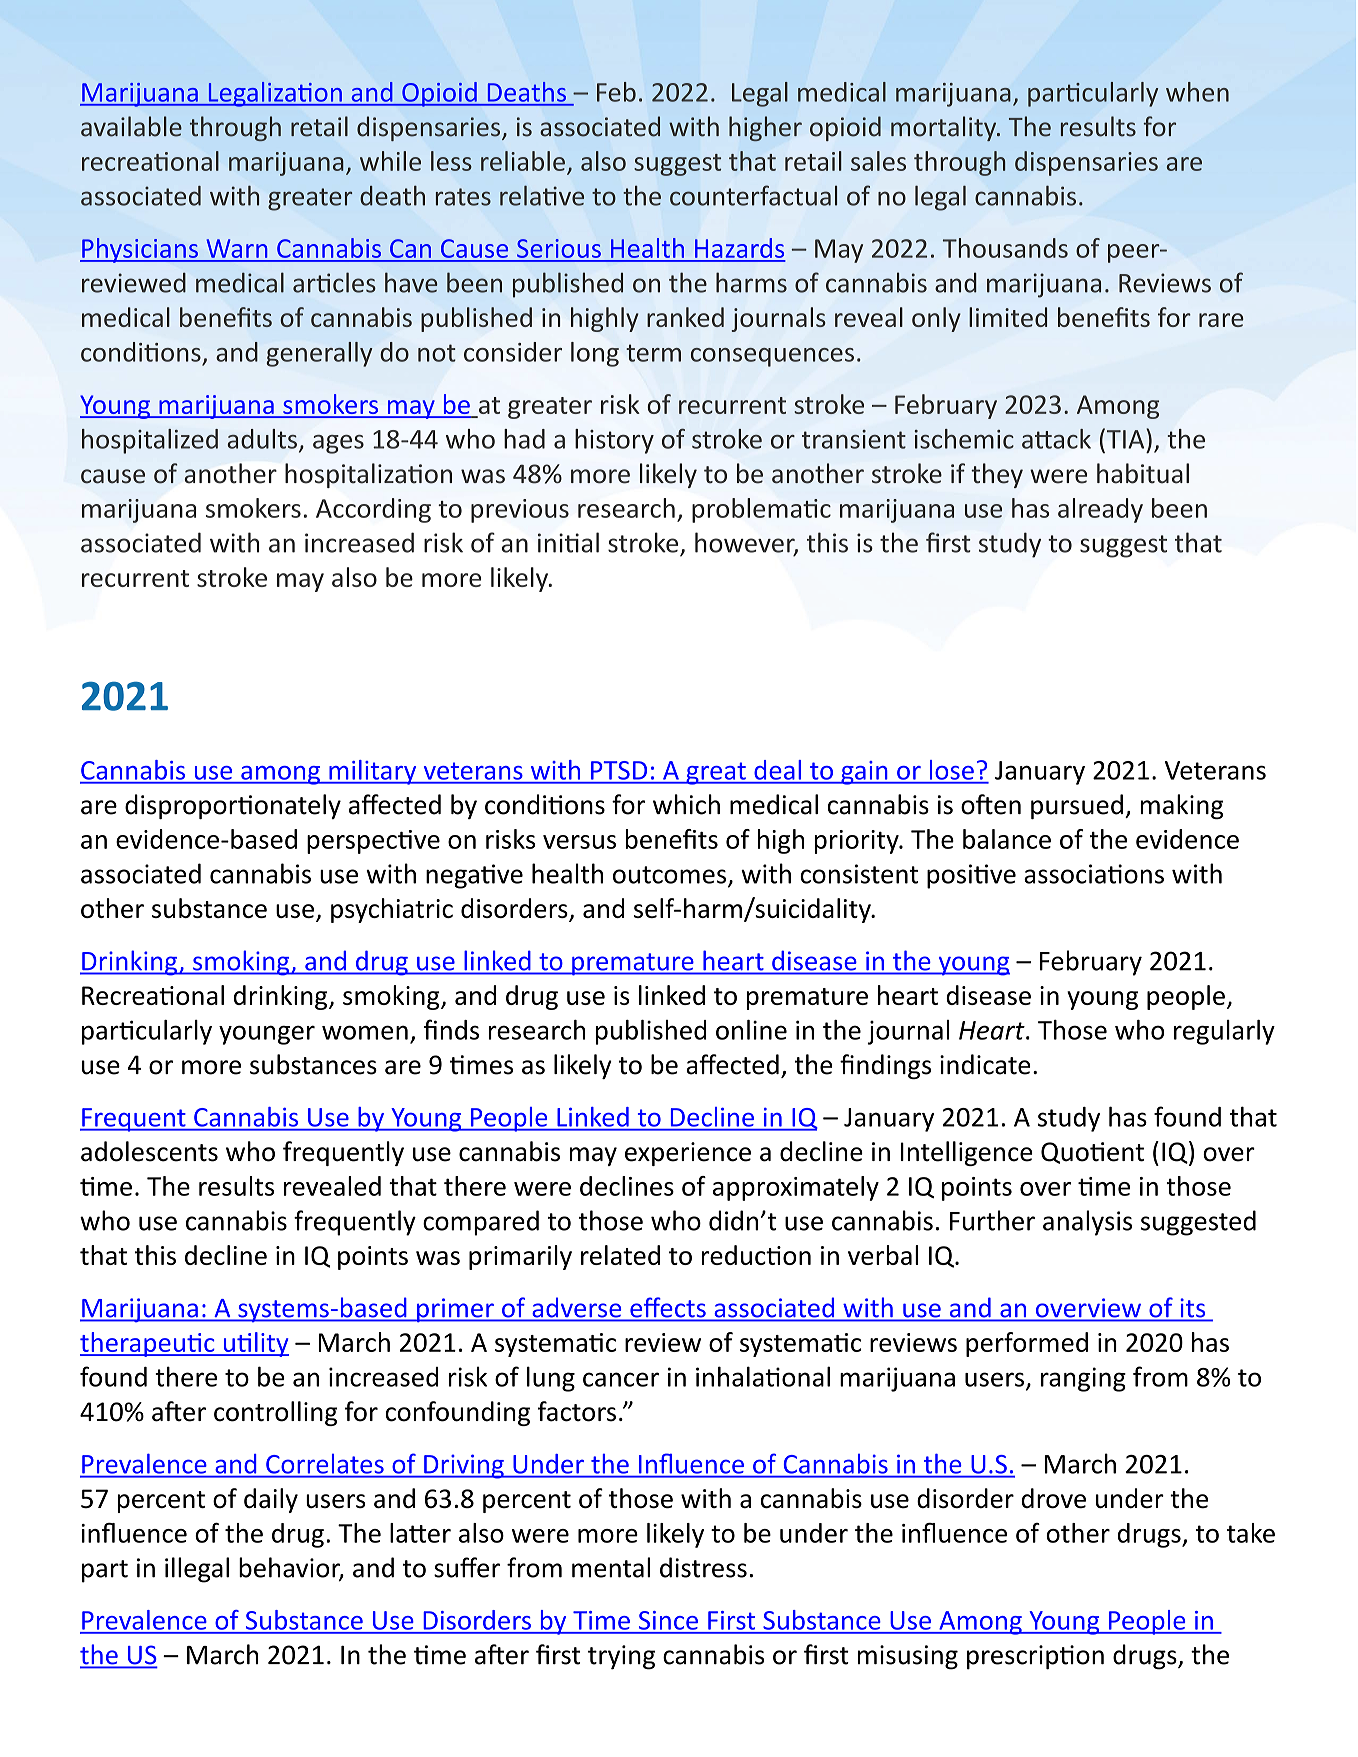  Describe the element at coordinates (756, 1255) in the screenshot. I see `reduction` at that location.
